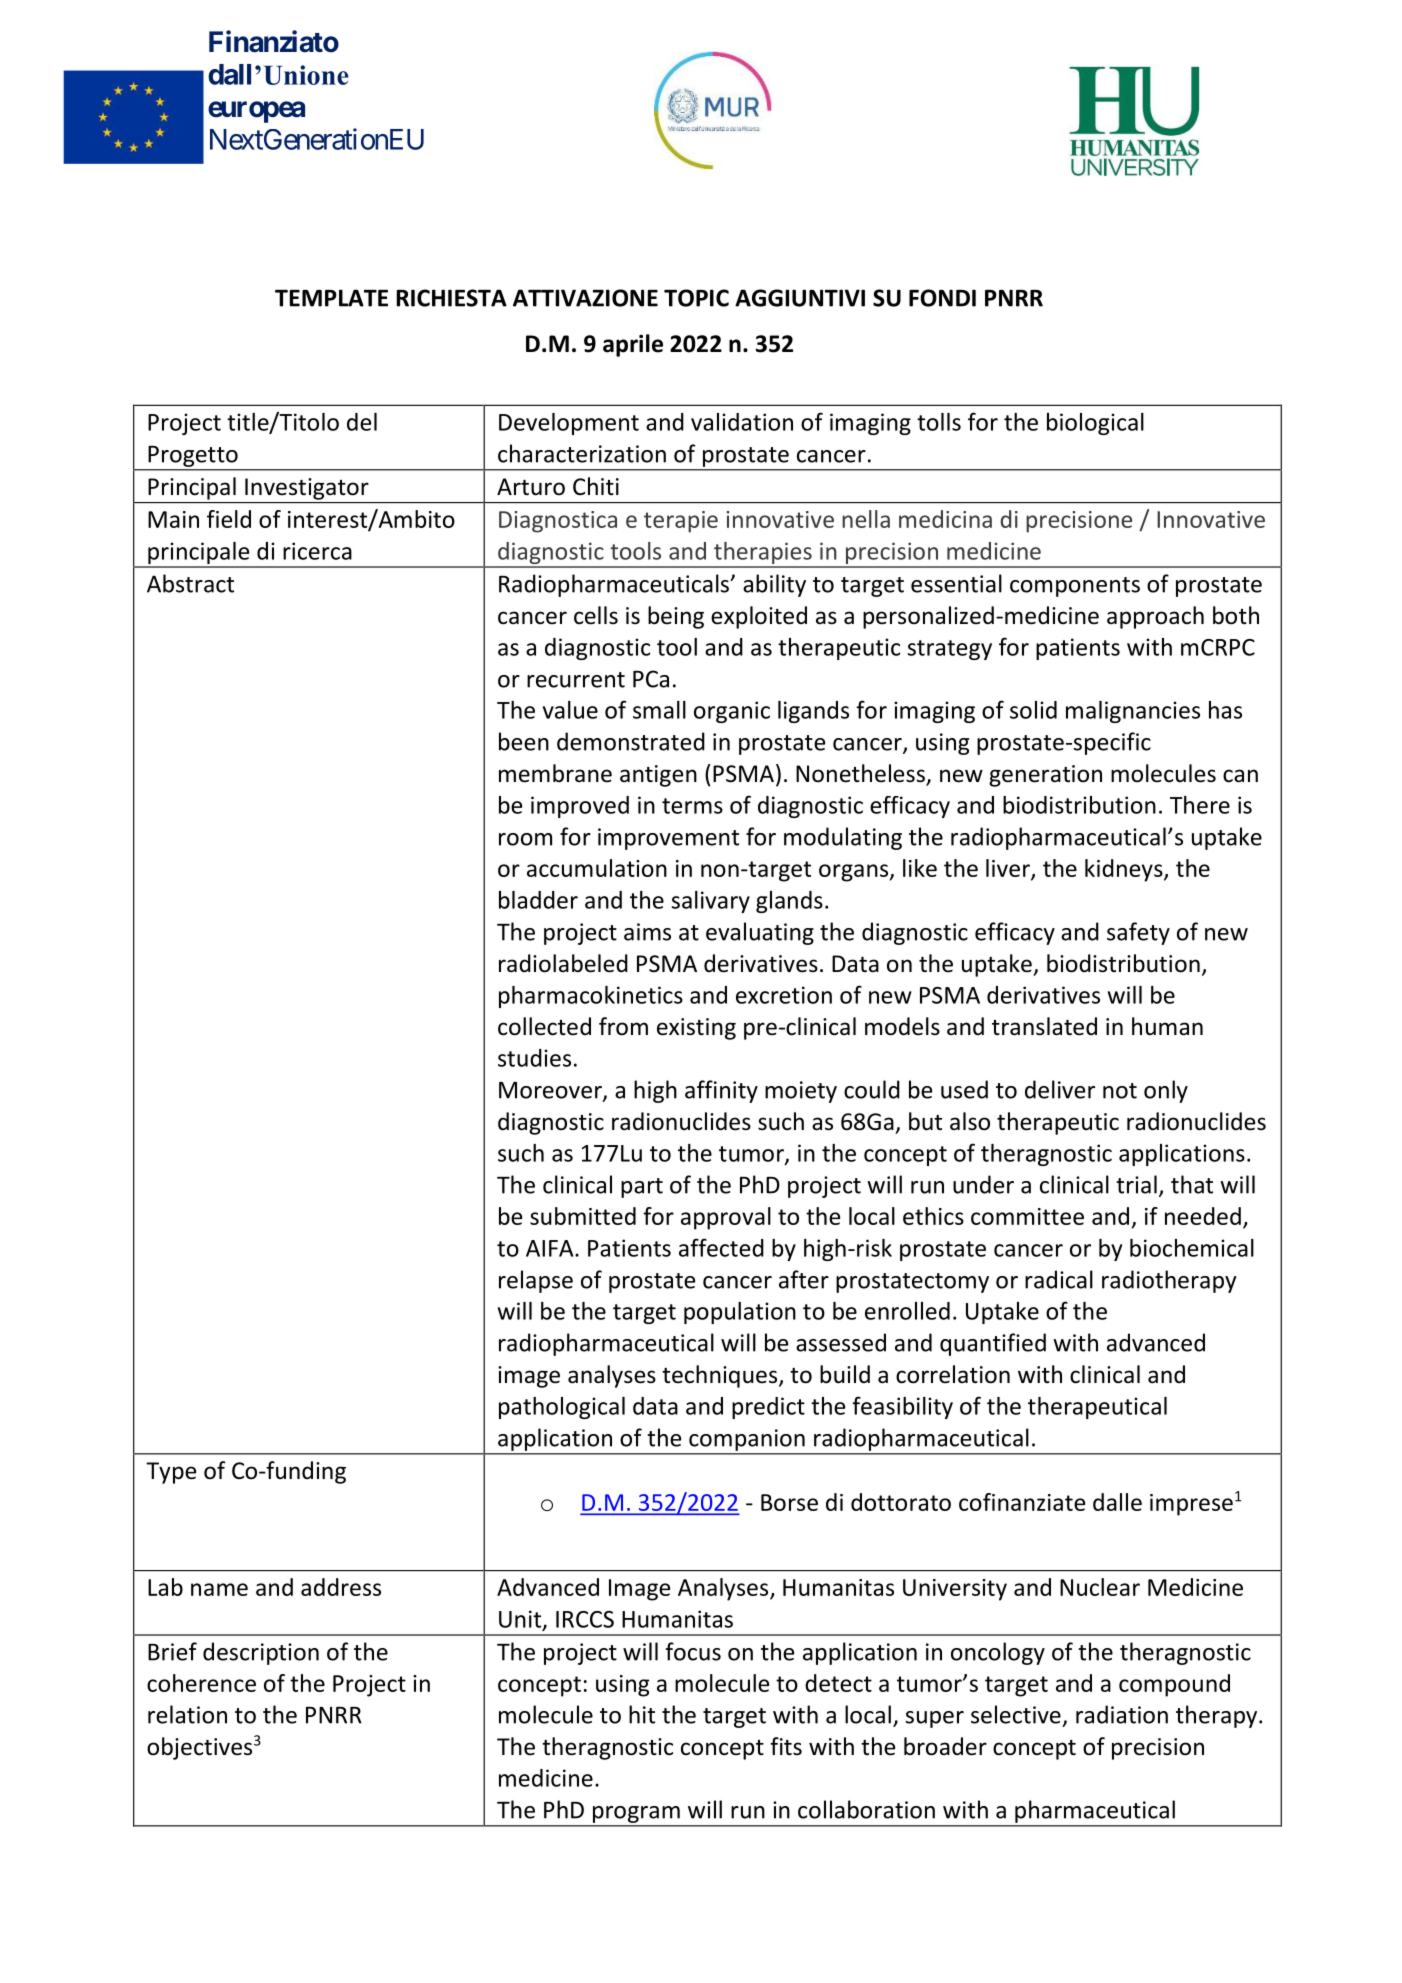 This image has height=1983, width=1402. I want to click on radiation, so click(1122, 1714).
